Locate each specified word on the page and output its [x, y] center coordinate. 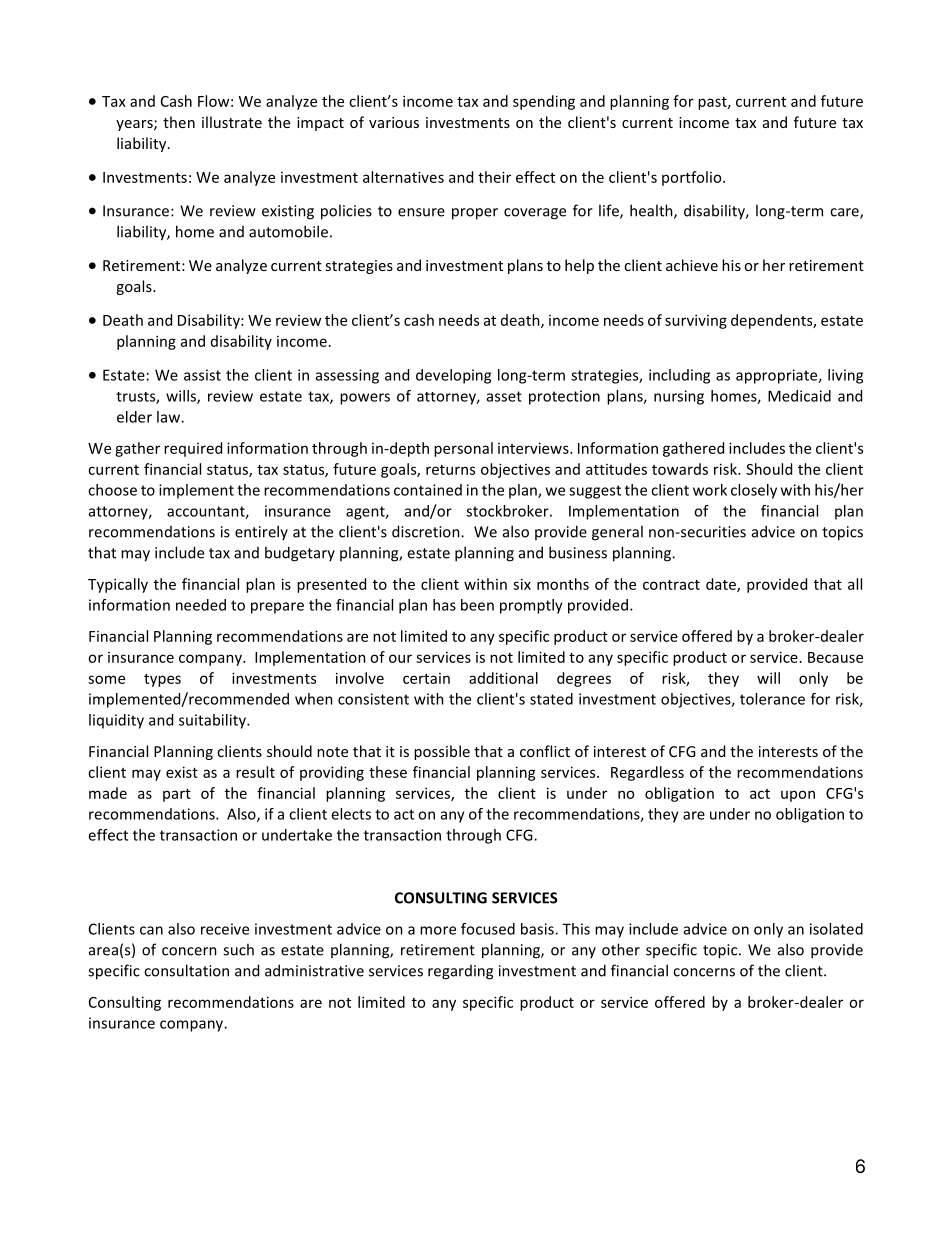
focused [488, 929]
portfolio [693, 178]
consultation [186, 970]
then [179, 122]
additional [503, 678]
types [162, 680]
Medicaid [799, 396]
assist [202, 375]
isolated [836, 929]
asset [504, 396]
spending [544, 102]
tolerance [772, 699]
